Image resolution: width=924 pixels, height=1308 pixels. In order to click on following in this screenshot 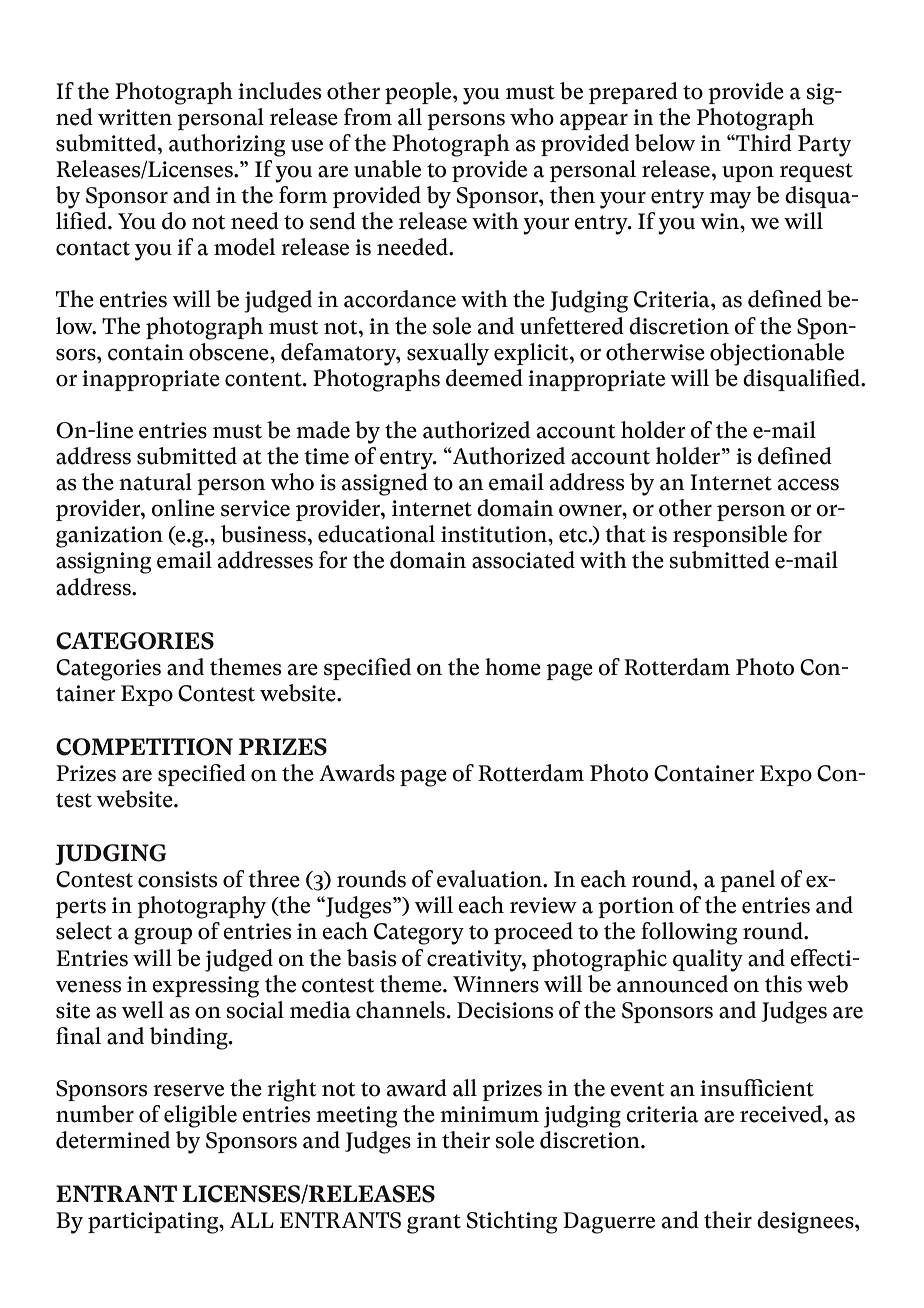, I will do `click(689, 933)`.
